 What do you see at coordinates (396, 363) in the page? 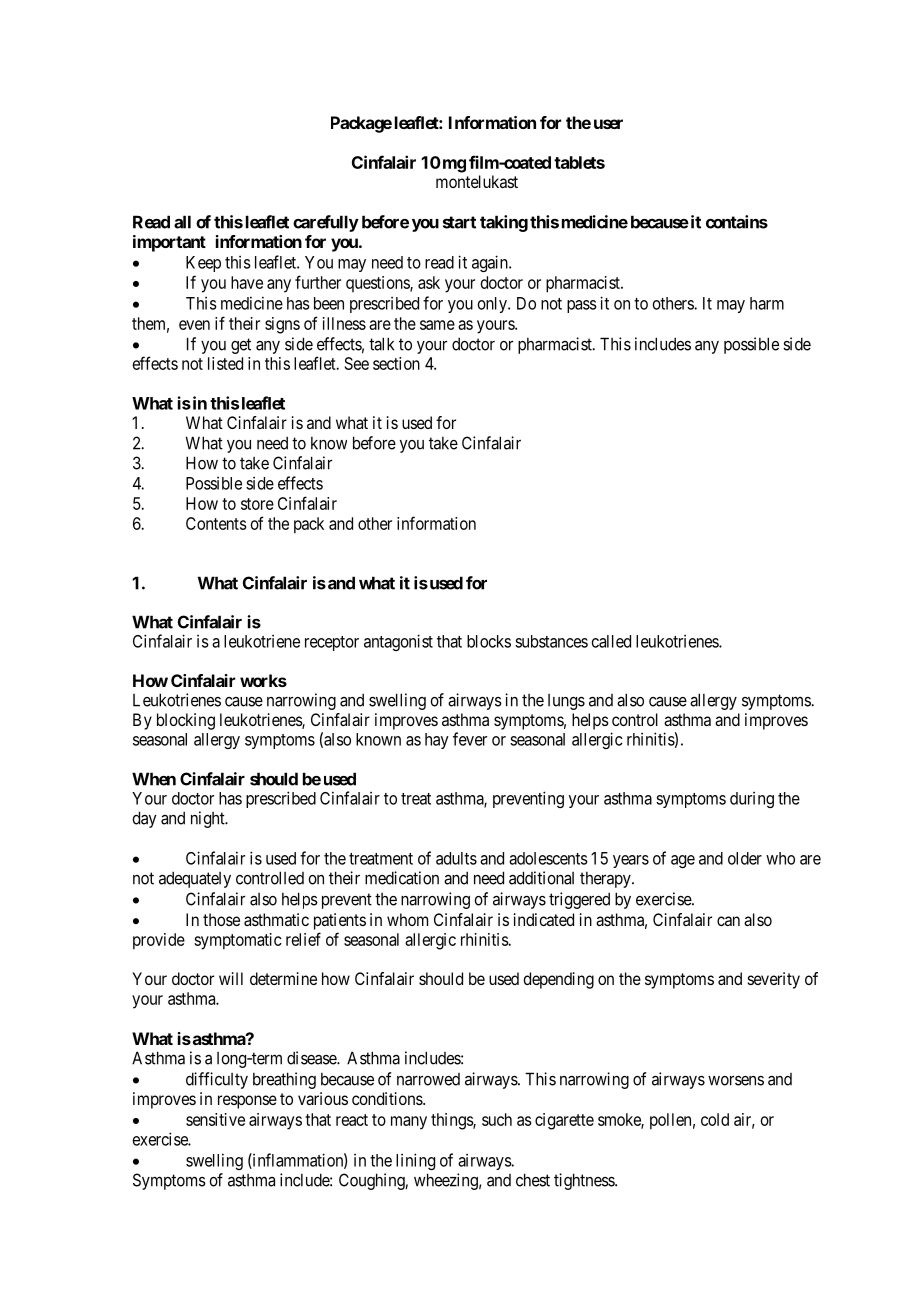
I see `section` at bounding box center [396, 363].
